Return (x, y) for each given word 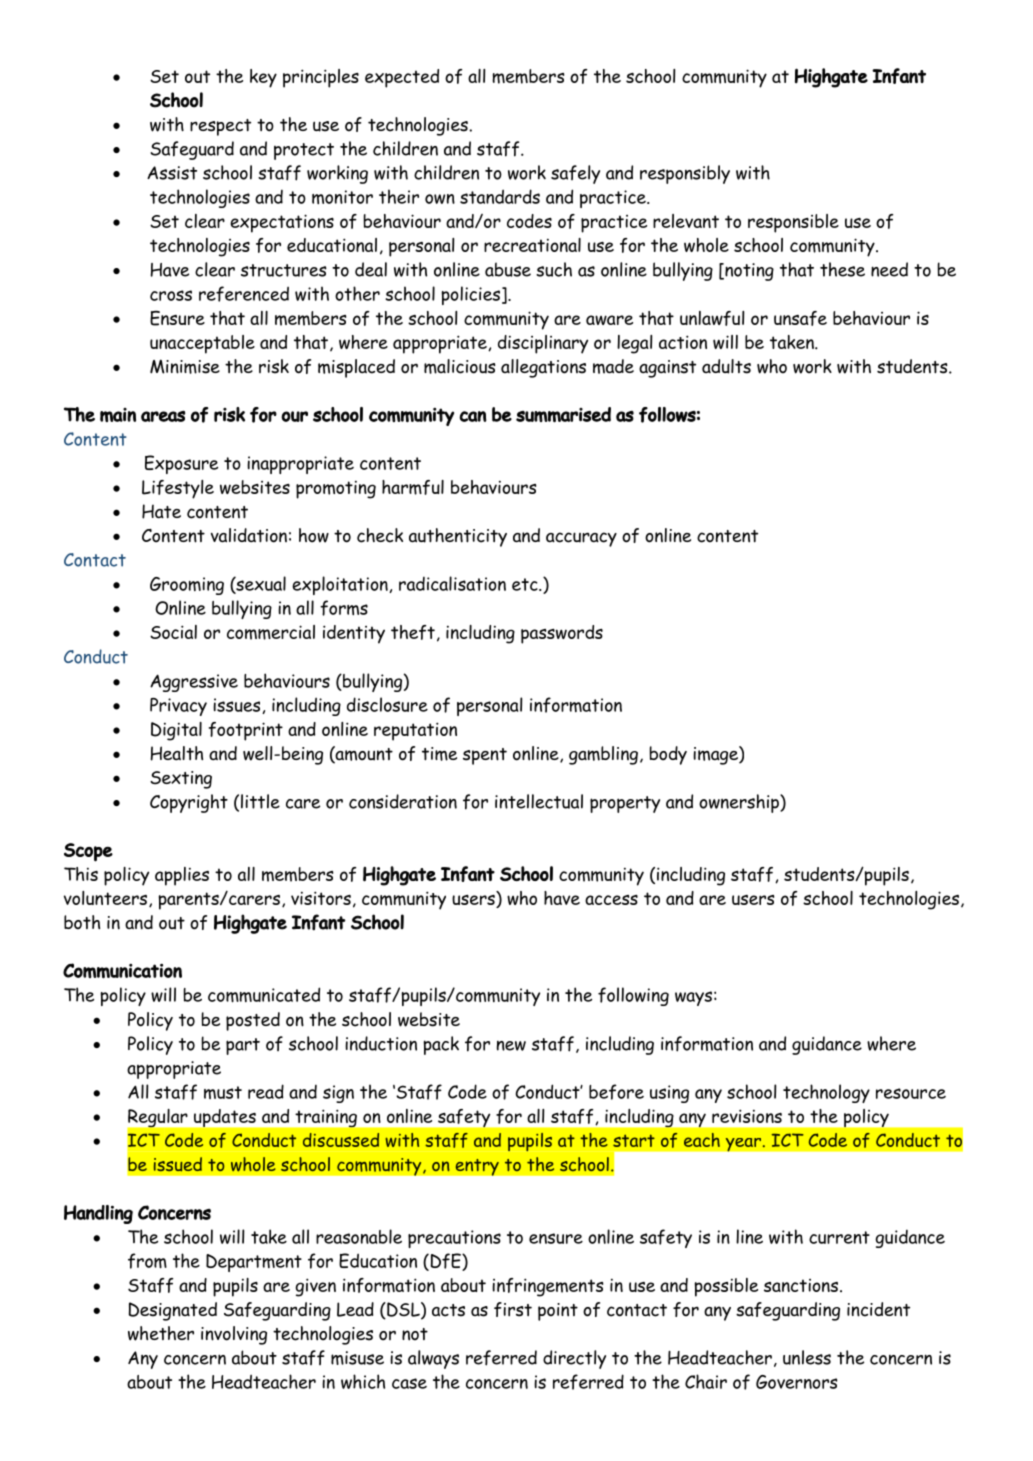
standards (500, 196)
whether (161, 1333)
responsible (793, 223)
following (633, 996)
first (513, 1309)
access (611, 900)
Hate (161, 511)
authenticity (458, 537)
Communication (122, 971)
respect (220, 127)
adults (726, 366)
